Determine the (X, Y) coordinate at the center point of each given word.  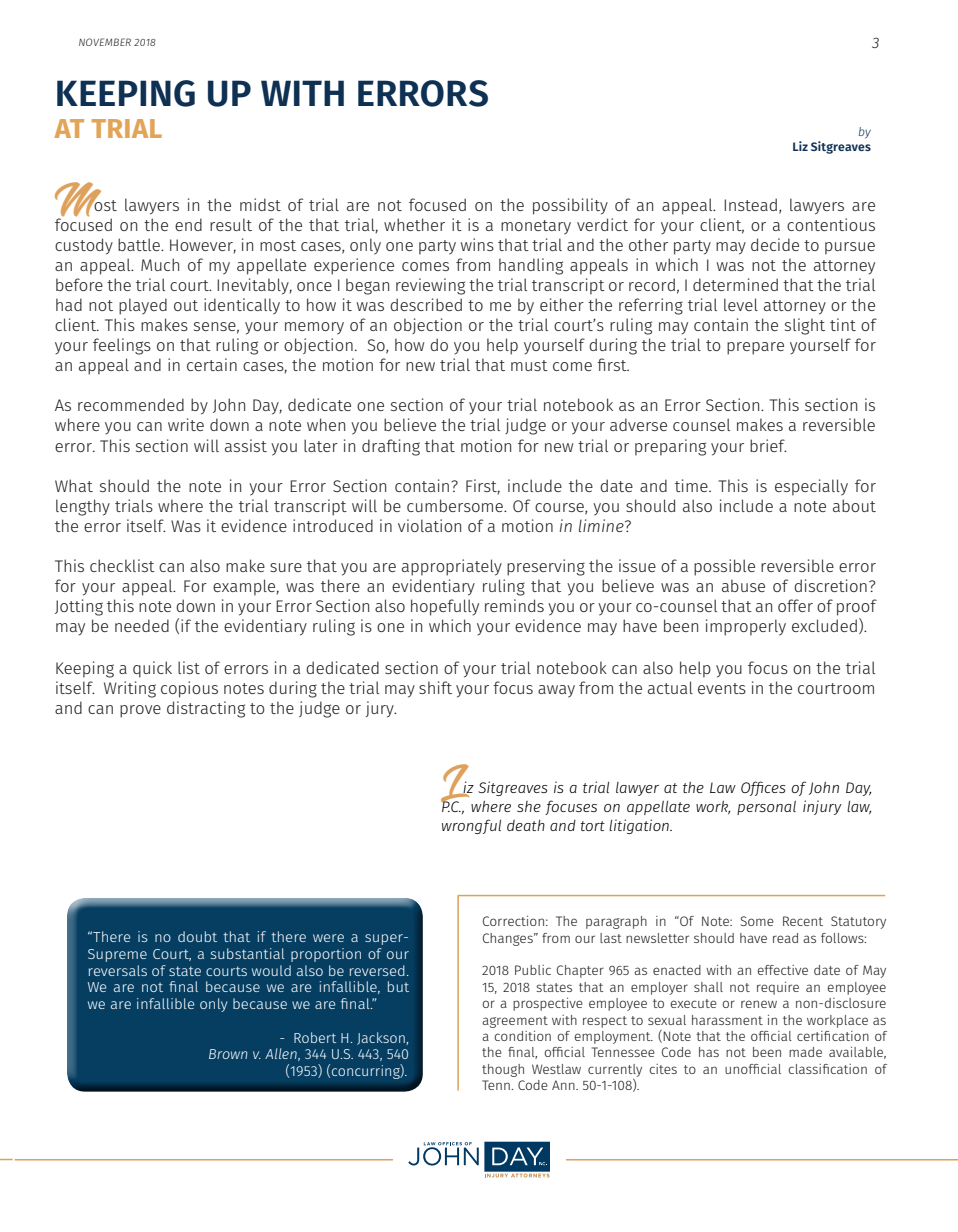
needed (142, 625)
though (503, 1070)
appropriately (452, 567)
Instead (750, 204)
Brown (228, 1054)
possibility (570, 206)
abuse (743, 585)
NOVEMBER (105, 42)
